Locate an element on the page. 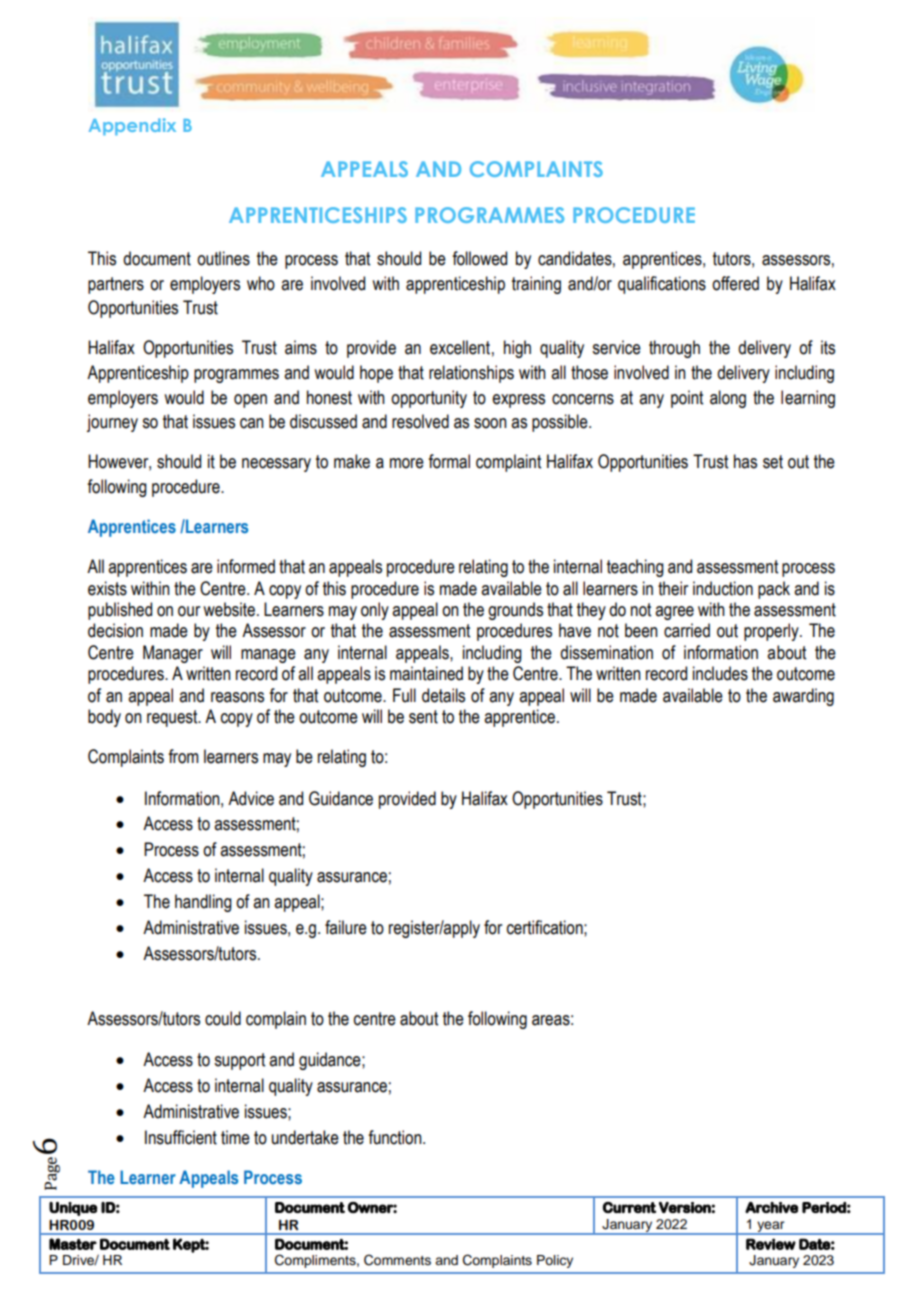 This image has height=1308, width=924. failure is located at coordinates (346, 927).
